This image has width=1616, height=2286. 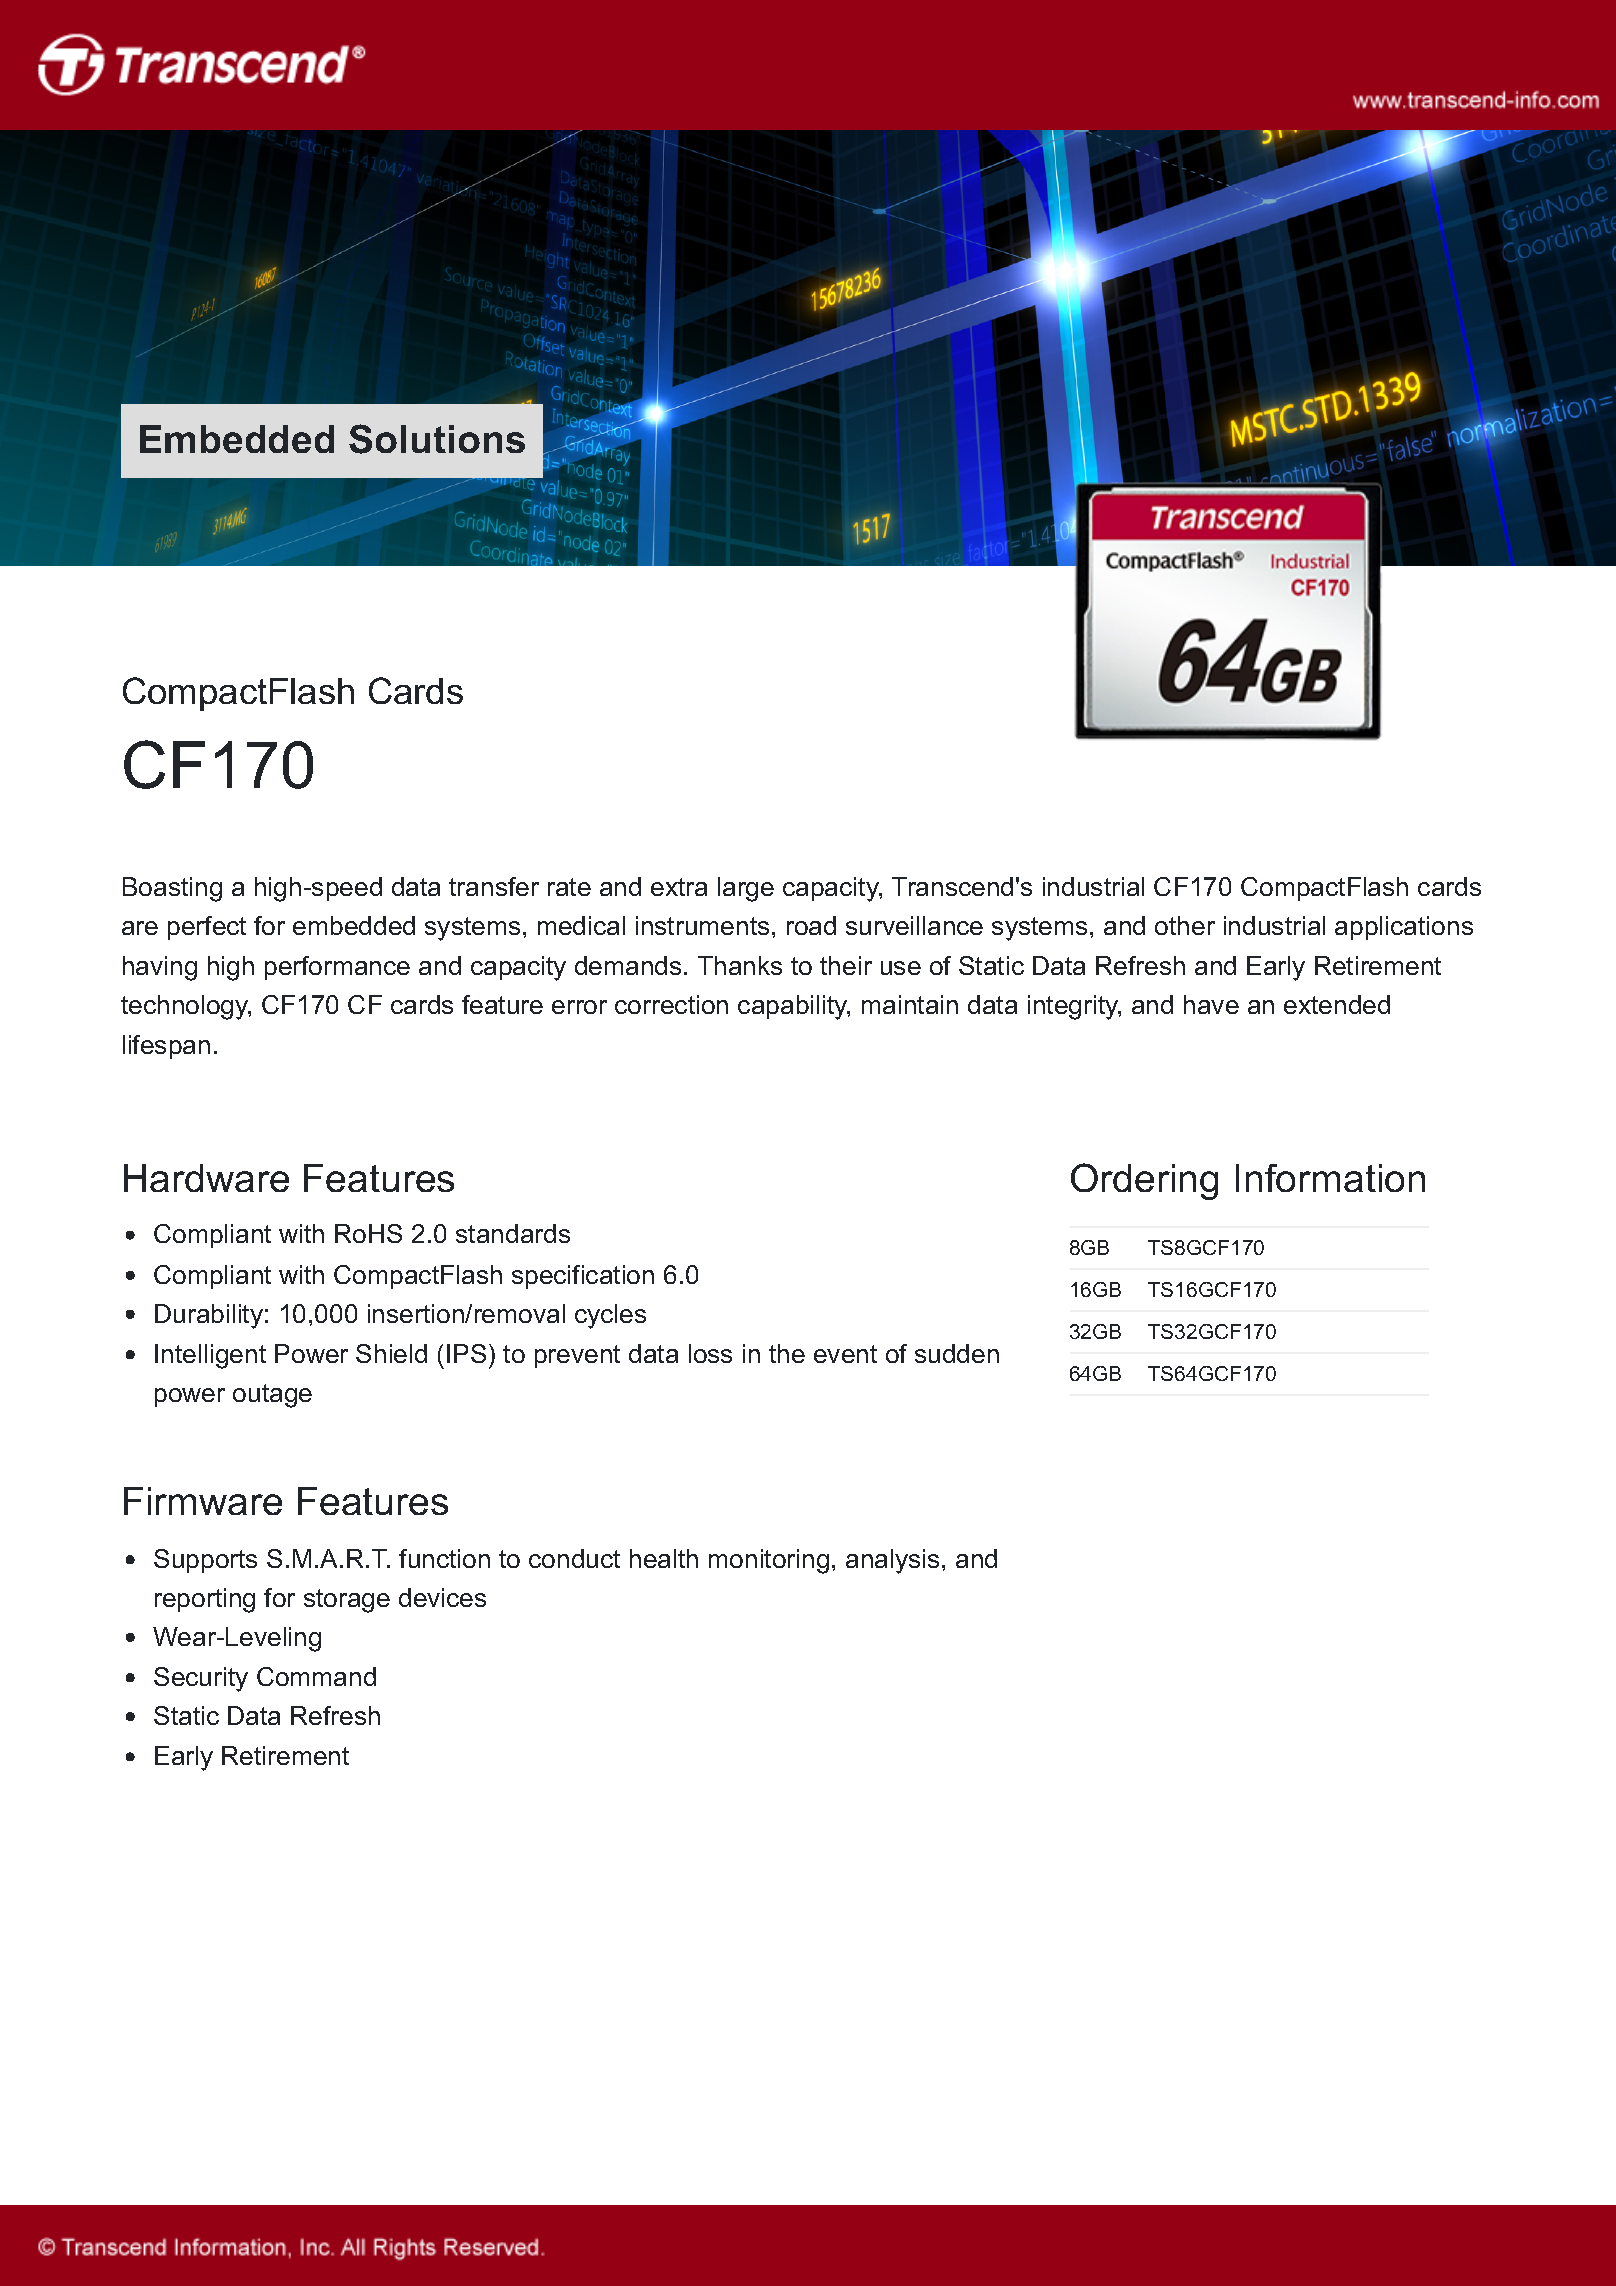 What do you see at coordinates (679, 887) in the image?
I see `extra` at bounding box center [679, 887].
